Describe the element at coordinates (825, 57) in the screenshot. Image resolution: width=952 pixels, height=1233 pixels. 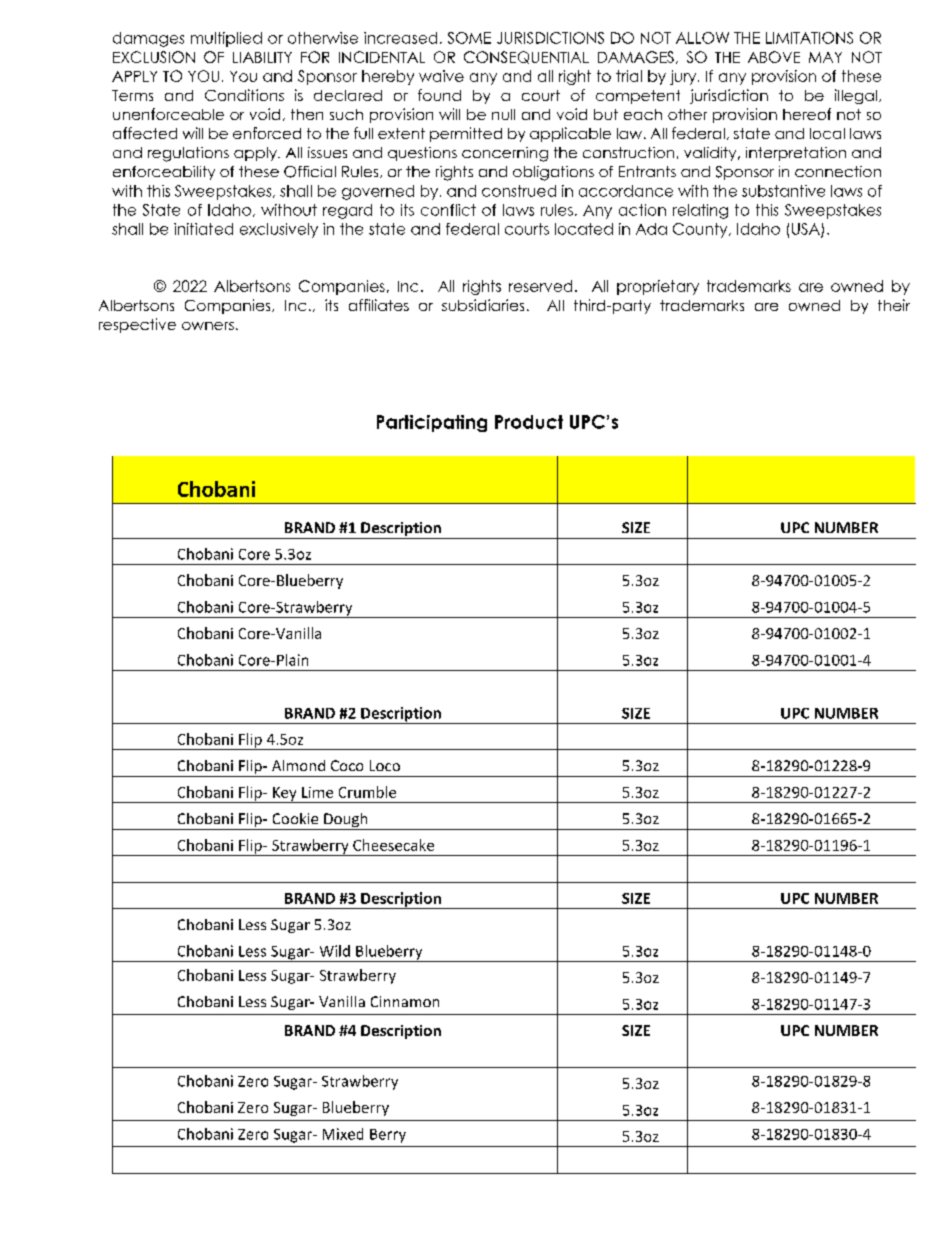
I see `MAY` at that location.
